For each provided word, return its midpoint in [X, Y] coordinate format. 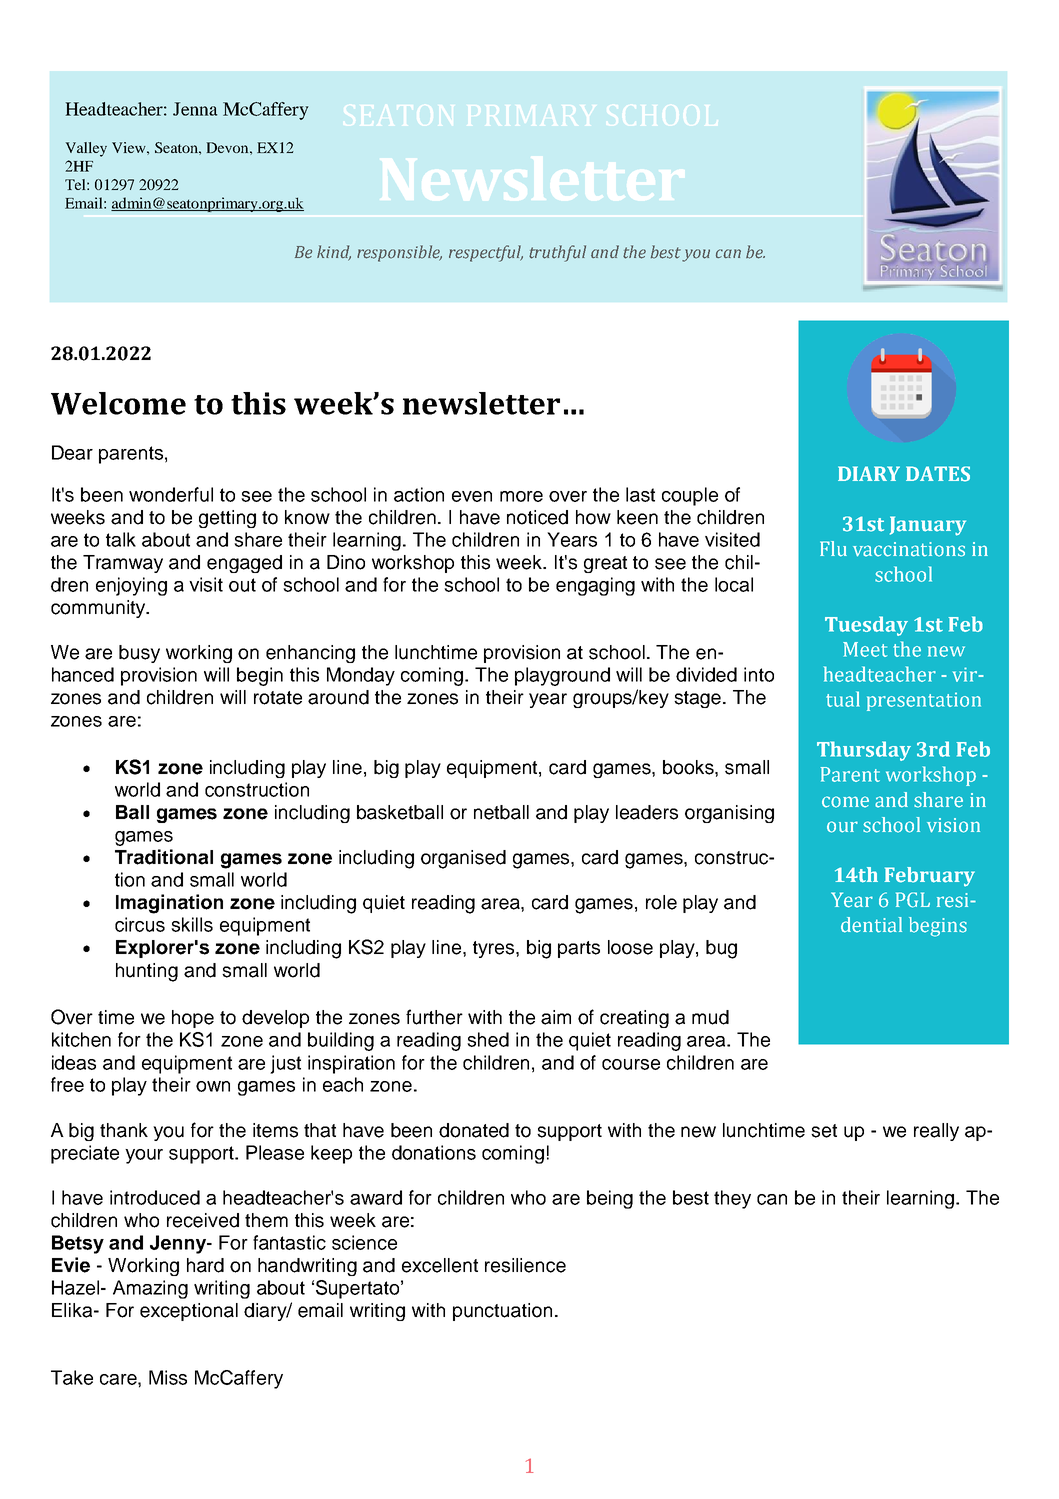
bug [721, 949]
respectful [486, 253]
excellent [440, 1265]
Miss [168, 1377]
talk [121, 539]
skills [192, 924]
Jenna [195, 109]
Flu [833, 549]
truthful [557, 253]
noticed [537, 517]
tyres [495, 949]
